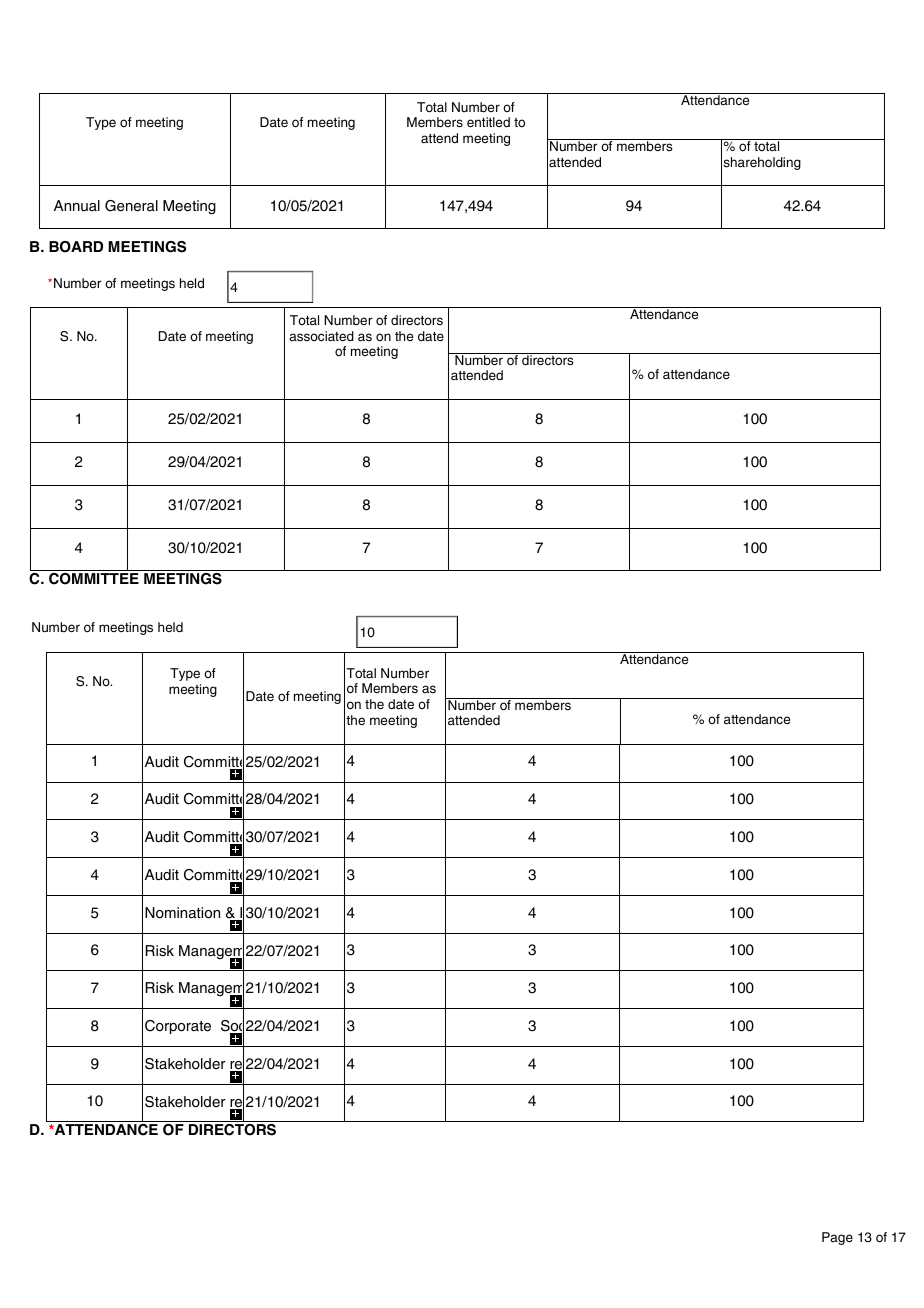 This image has width=924, height=1308. What do you see at coordinates (488, 122) in the image?
I see `entitled` at bounding box center [488, 122].
